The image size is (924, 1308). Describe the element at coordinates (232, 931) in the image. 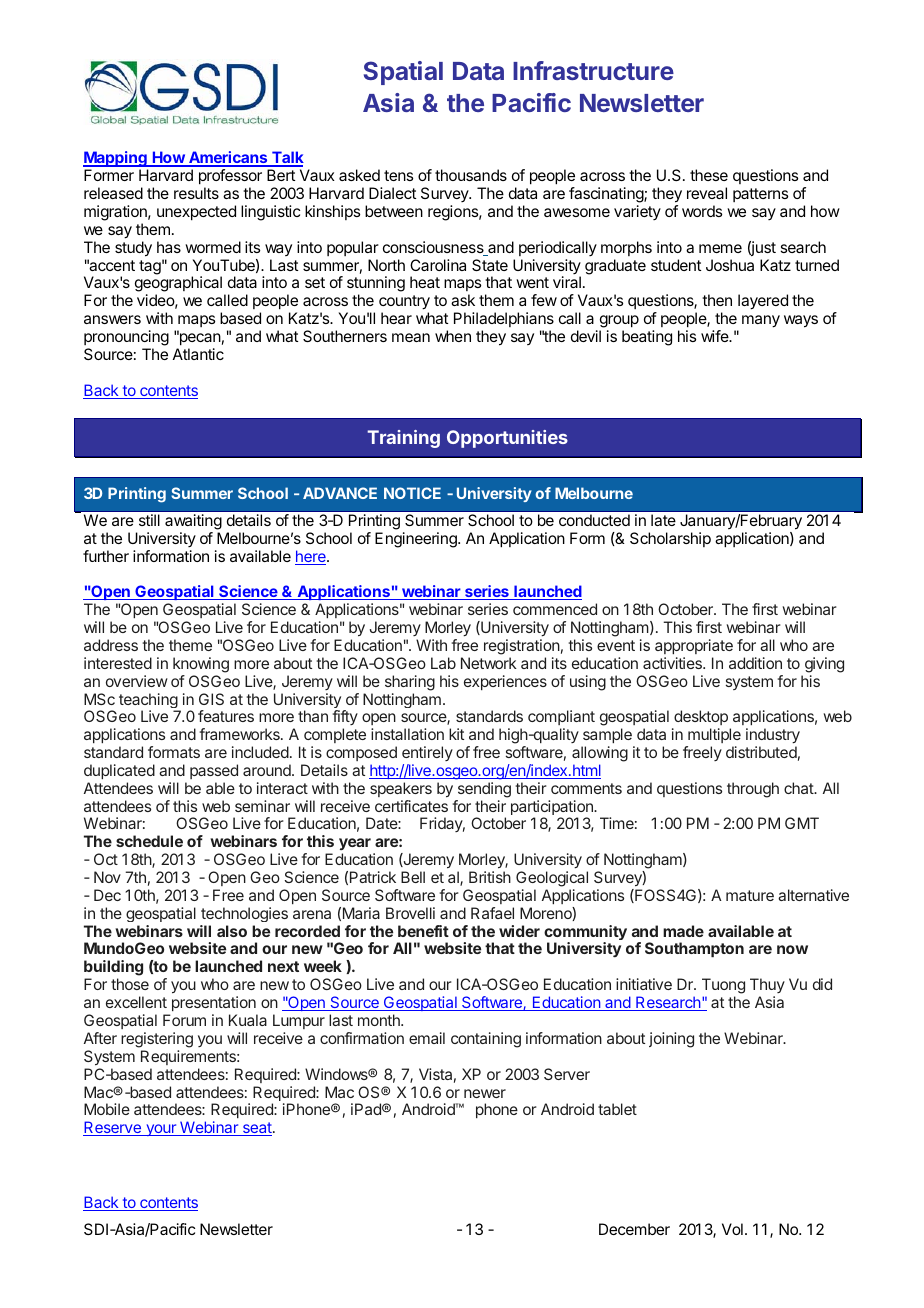

I see `also` at that location.
